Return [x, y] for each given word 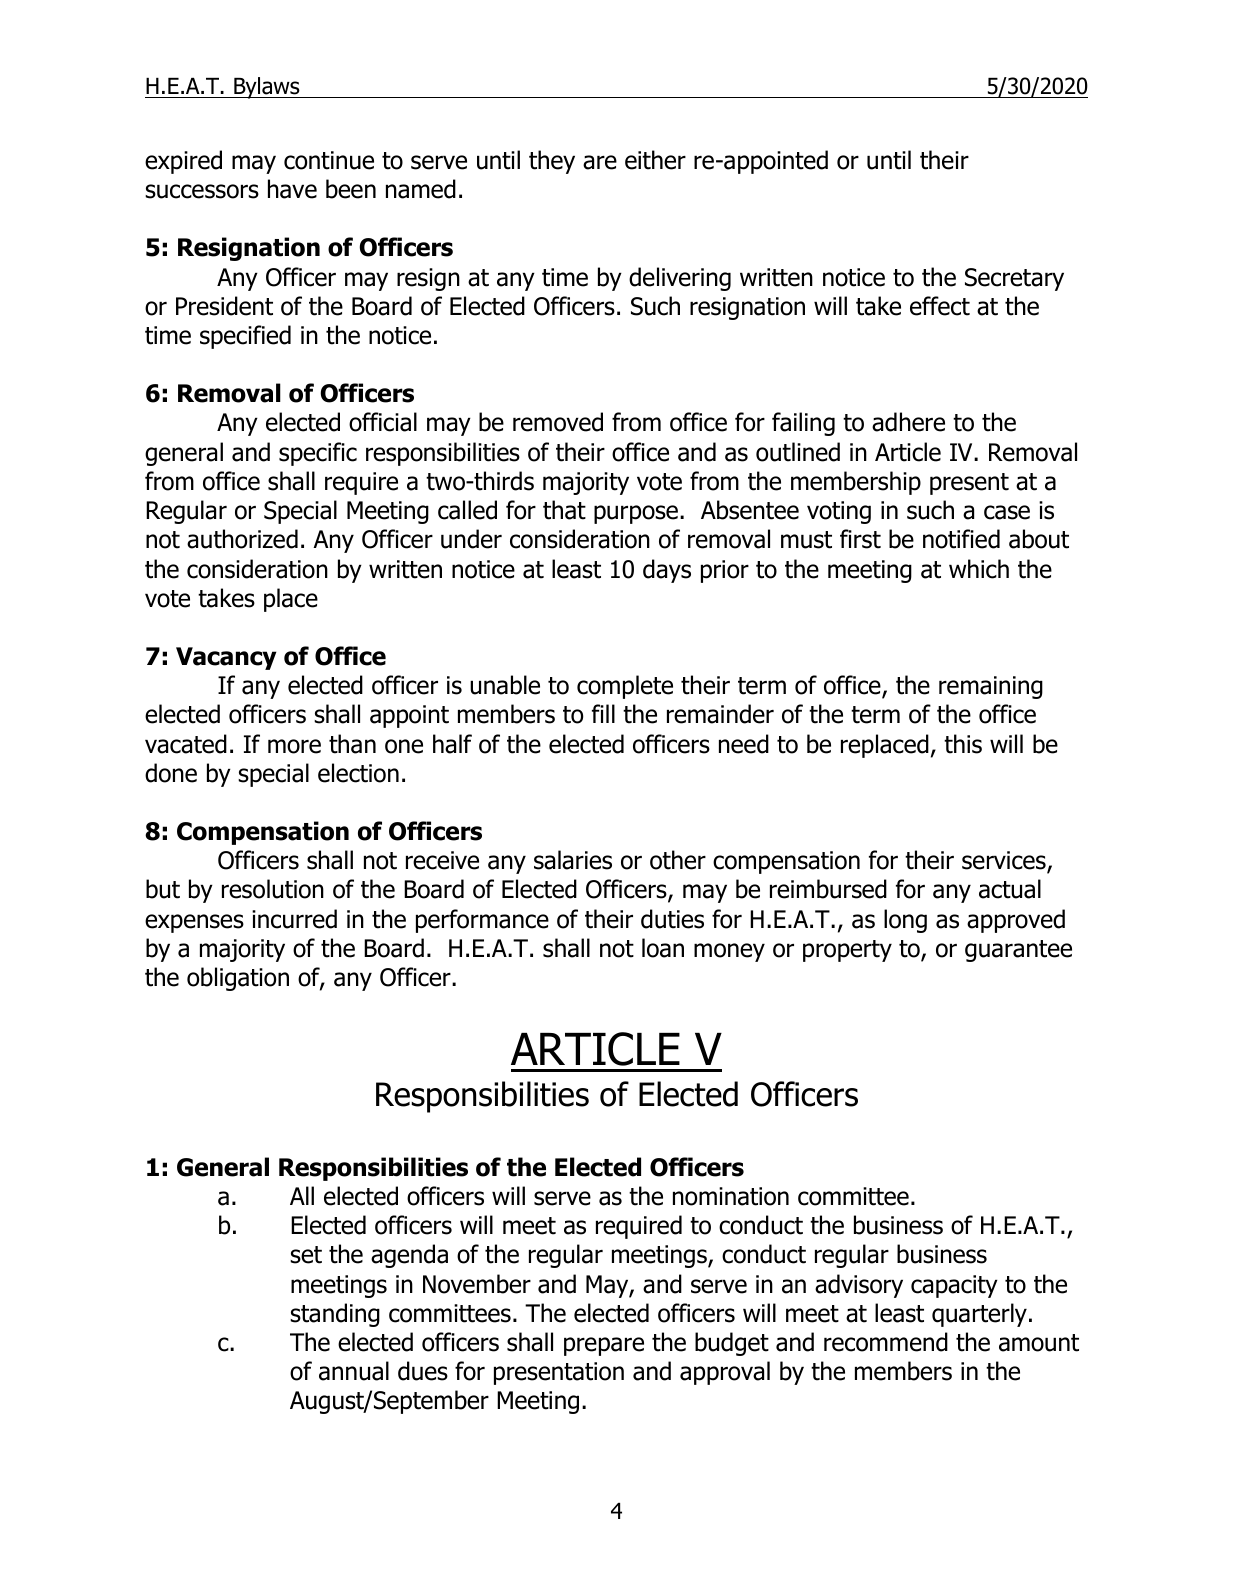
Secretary [1014, 279]
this [963, 744]
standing [335, 1315]
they [552, 162]
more [294, 746]
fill [603, 713]
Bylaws [267, 88]
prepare [604, 1346]
